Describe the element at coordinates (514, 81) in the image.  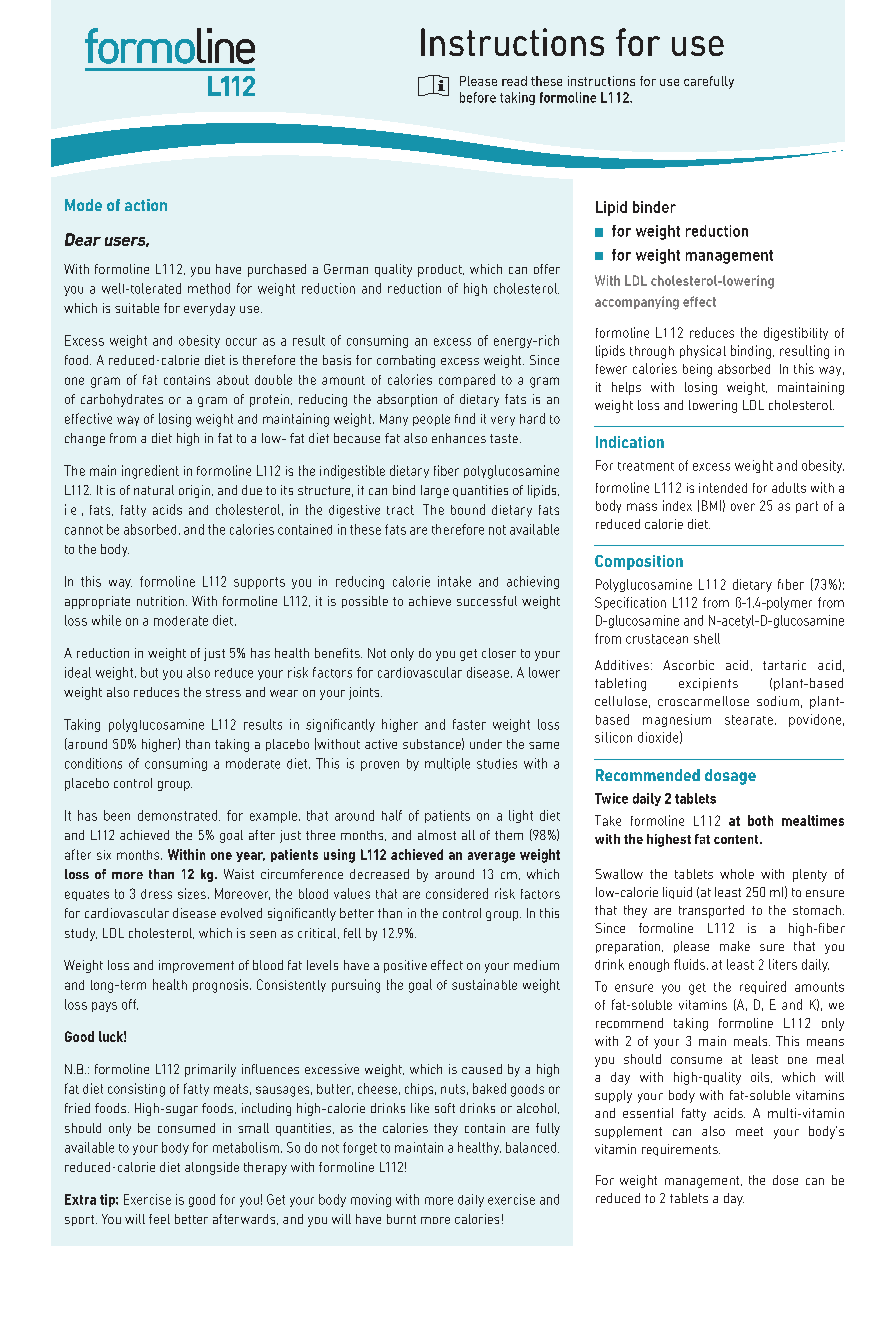
I see `read` at that location.
